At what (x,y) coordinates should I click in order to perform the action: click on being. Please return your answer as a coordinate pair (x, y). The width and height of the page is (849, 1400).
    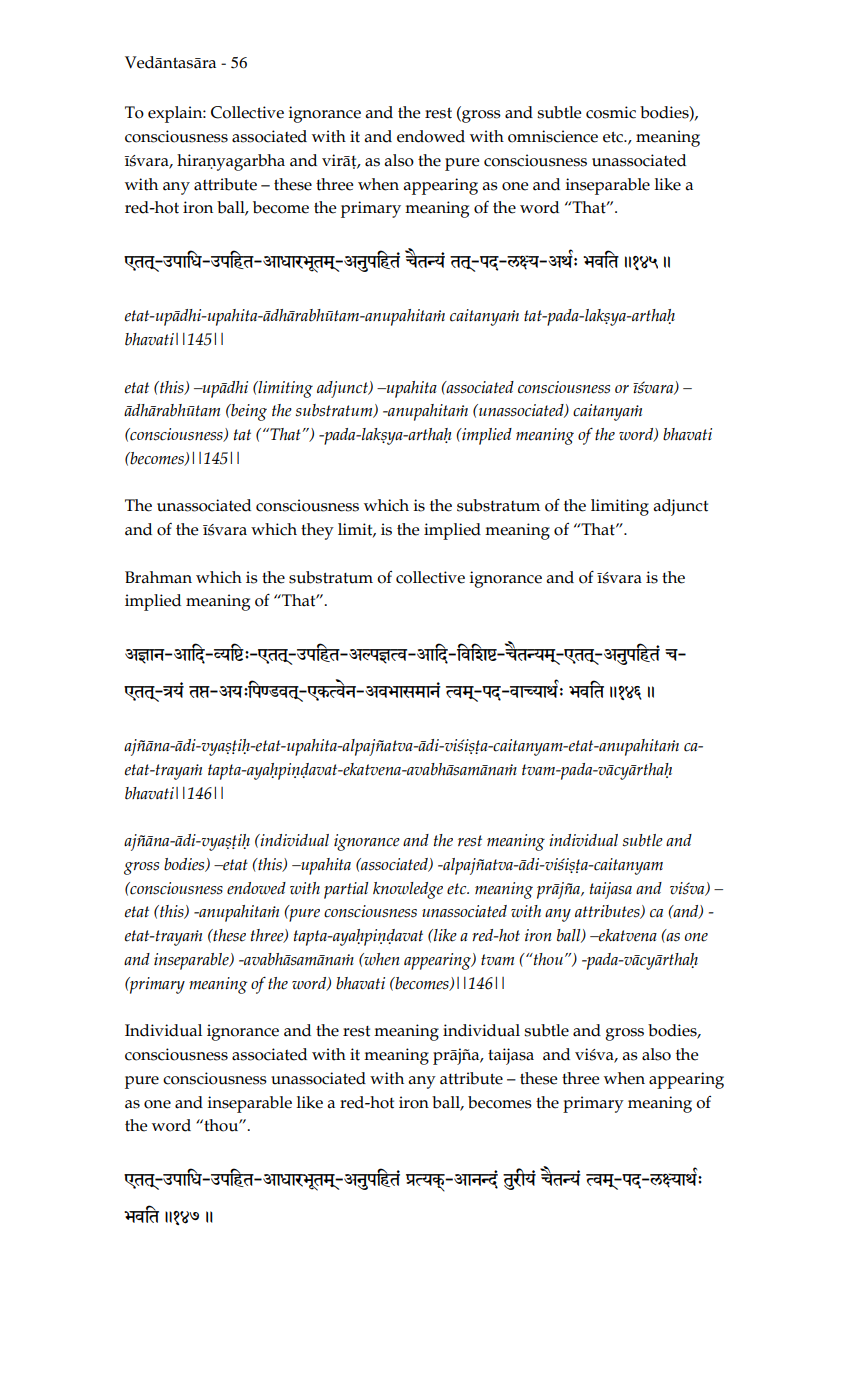
    Looking at the image, I should click on (248, 412).
